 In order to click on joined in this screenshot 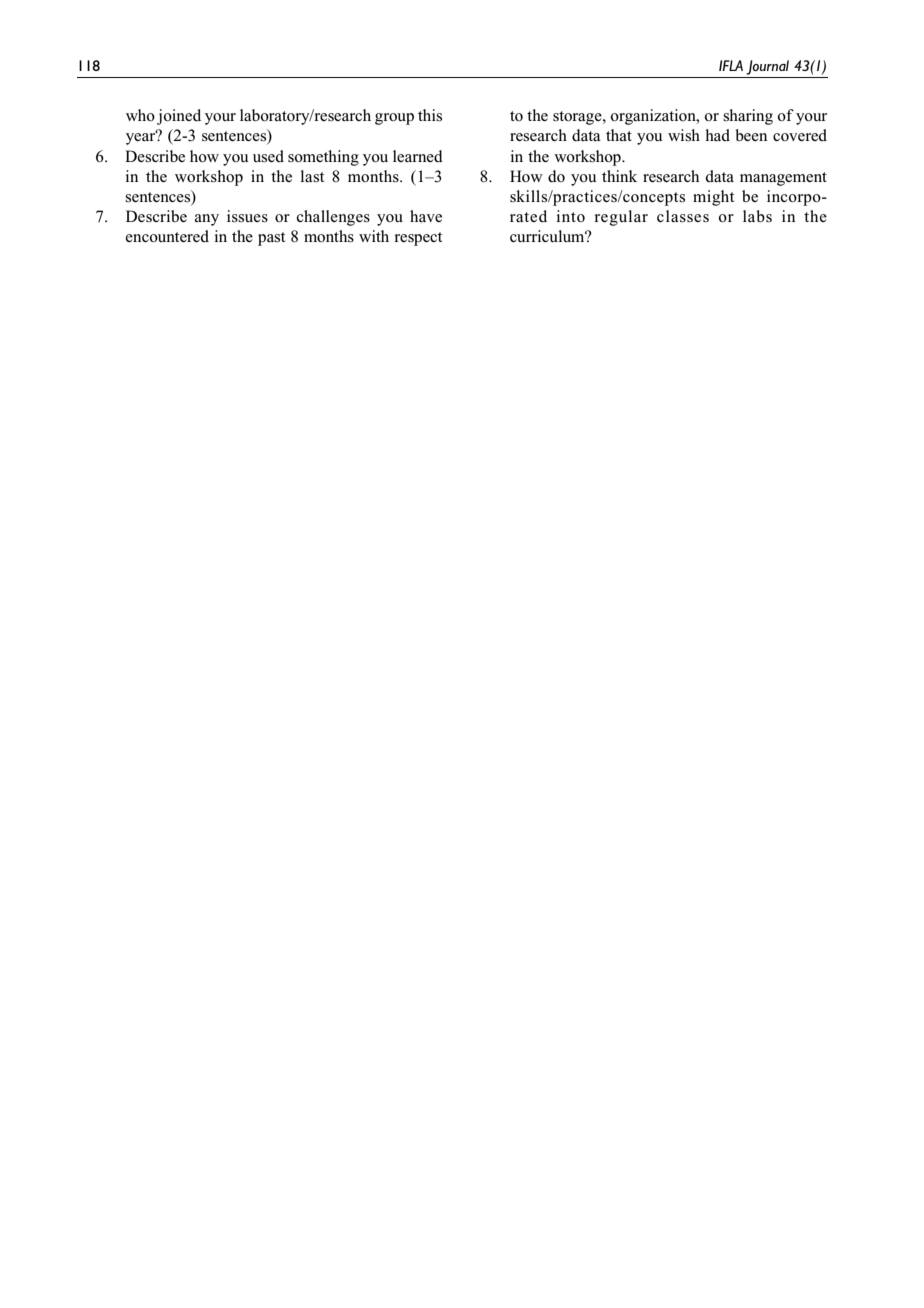, I will do `click(179, 117)`.
